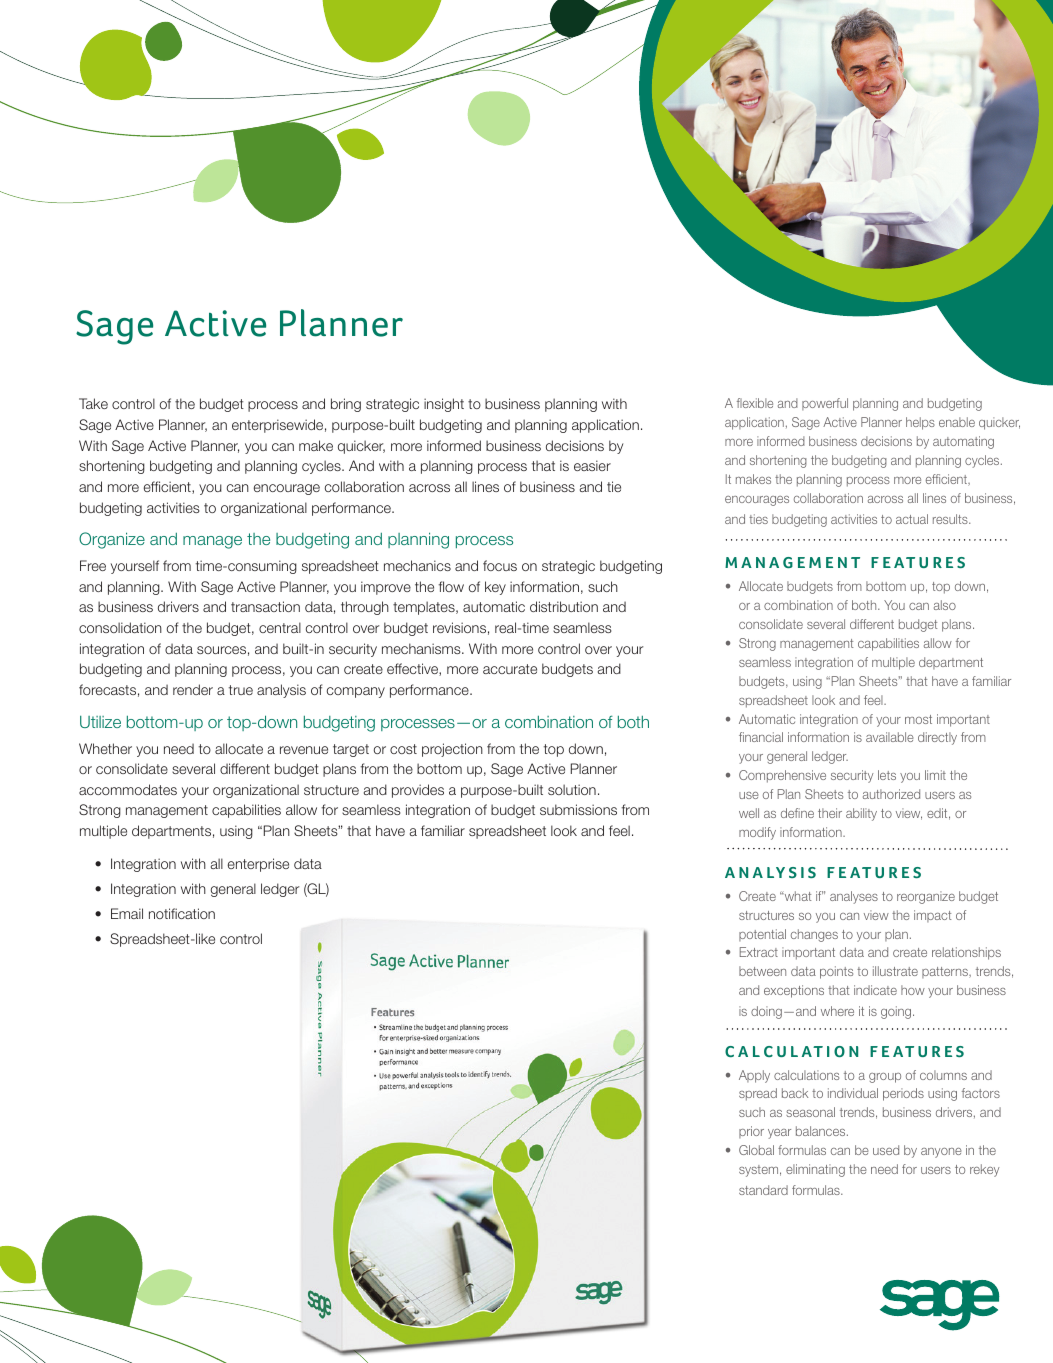 The width and height of the screenshot is (1053, 1363). Describe the element at coordinates (886, 1150) in the screenshot. I see `used` at that location.
